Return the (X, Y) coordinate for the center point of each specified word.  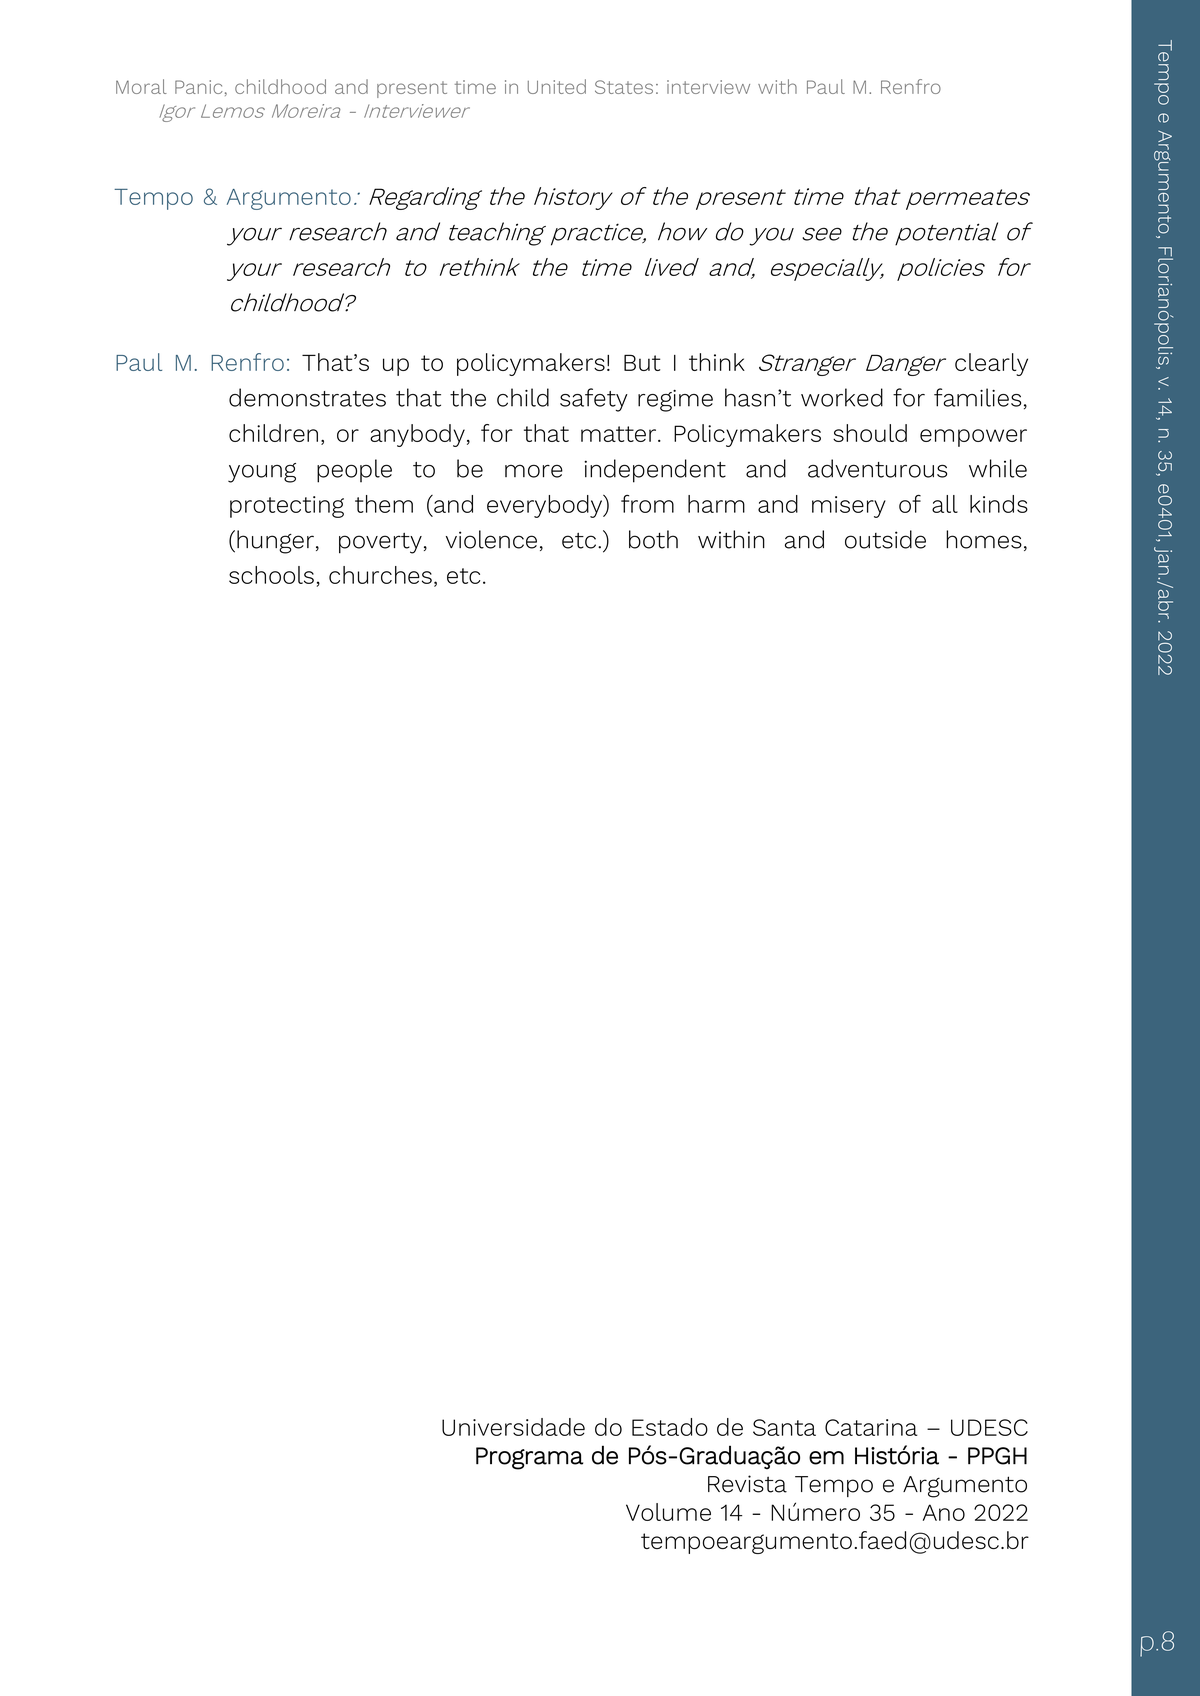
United (557, 86)
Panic (199, 87)
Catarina (871, 1427)
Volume (668, 1512)
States (624, 87)
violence (491, 539)
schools (271, 575)
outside (885, 539)
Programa (529, 1458)
